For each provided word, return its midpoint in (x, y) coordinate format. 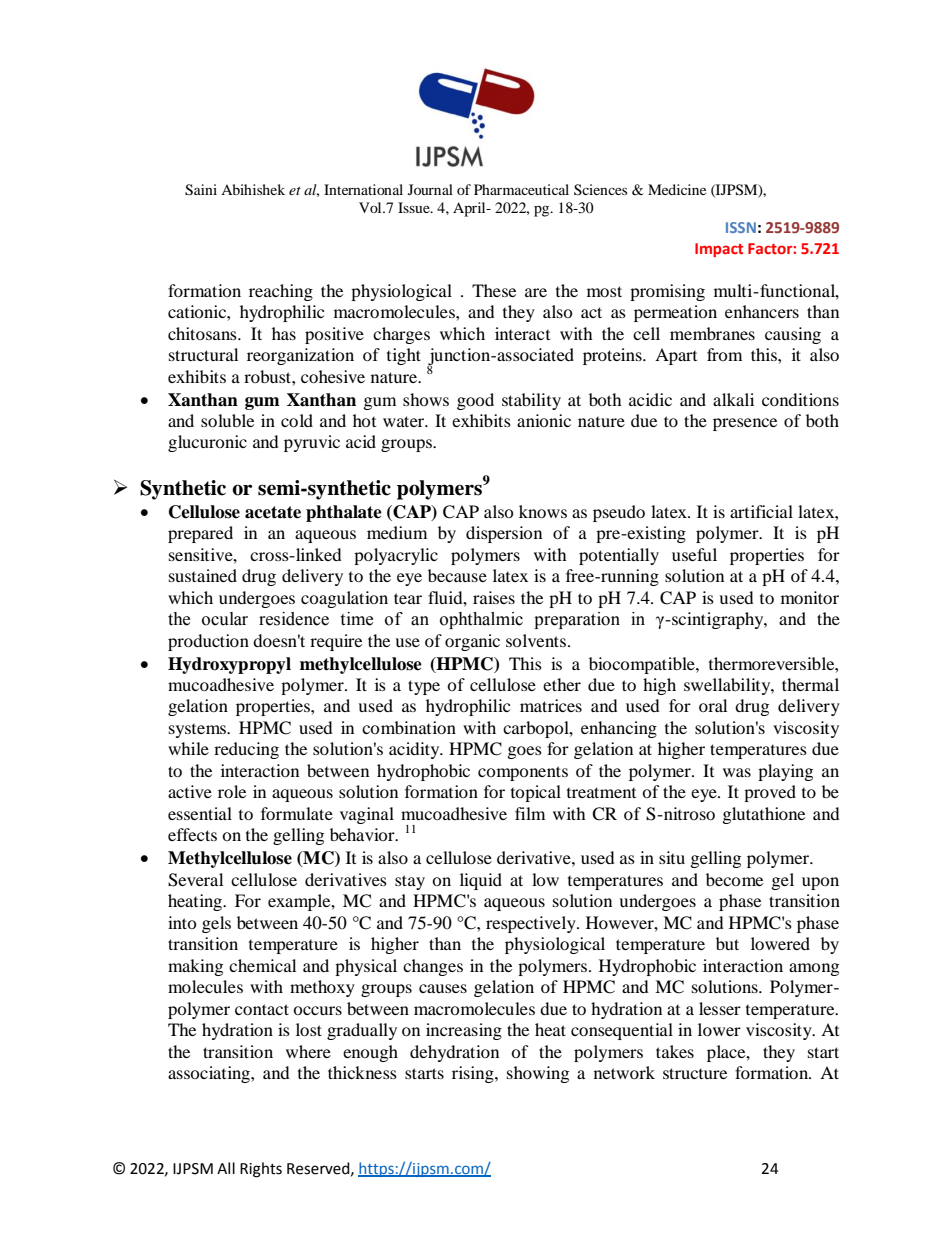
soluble (227, 420)
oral (713, 705)
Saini (201, 190)
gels (216, 924)
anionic (544, 420)
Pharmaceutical (521, 189)
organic (472, 642)
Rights (261, 1170)
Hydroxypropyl (229, 665)
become (734, 879)
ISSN (741, 227)
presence (745, 424)
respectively (532, 924)
